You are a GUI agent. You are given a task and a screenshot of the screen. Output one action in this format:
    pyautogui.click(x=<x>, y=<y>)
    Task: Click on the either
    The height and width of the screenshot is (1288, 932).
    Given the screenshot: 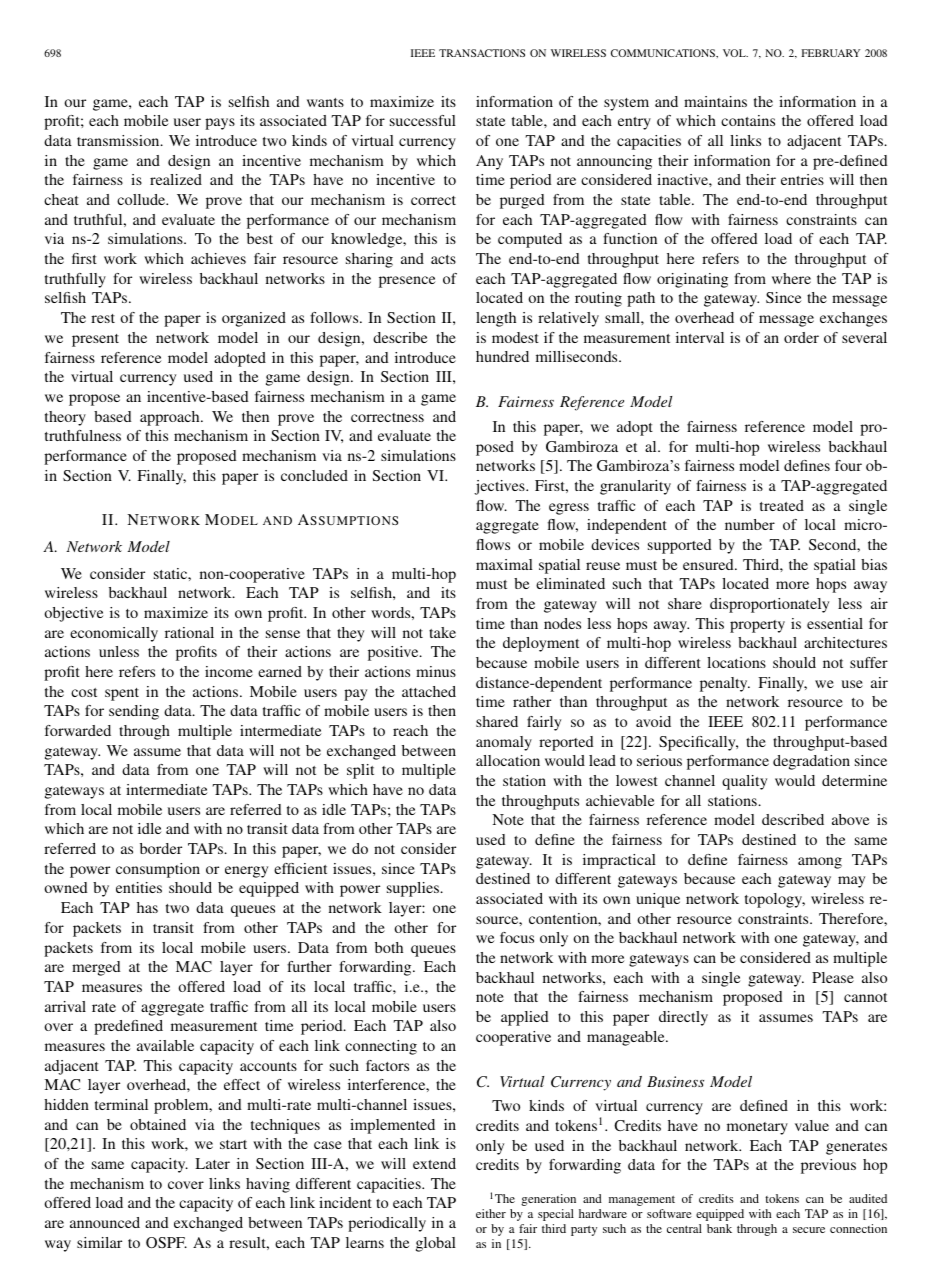 What is the action you would take?
    pyautogui.click(x=491, y=1213)
